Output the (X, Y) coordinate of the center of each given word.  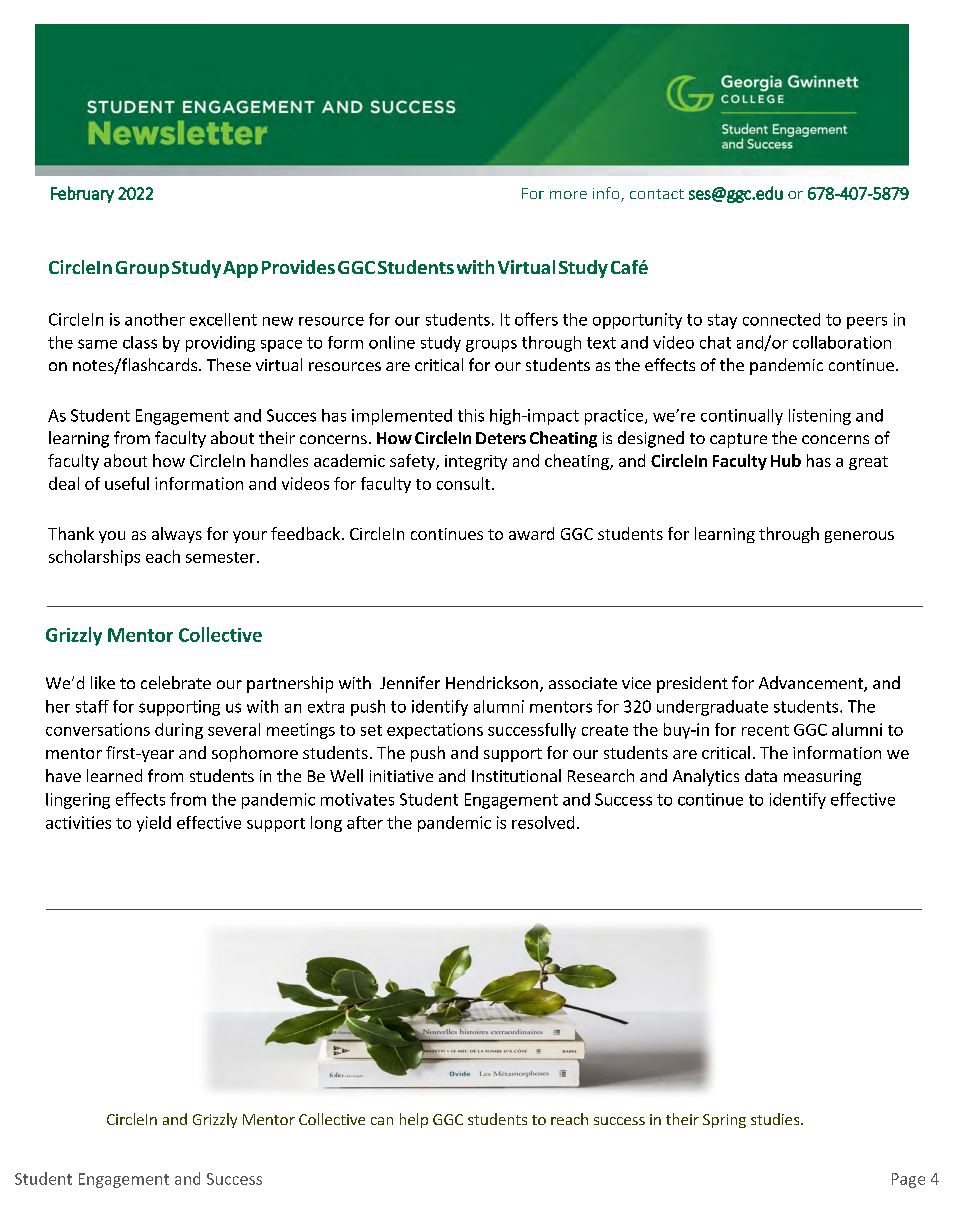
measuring (822, 778)
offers (536, 319)
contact (657, 194)
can (382, 1121)
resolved (543, 822)
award (531, 533)
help (414, 1120)
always (177, 535)
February (82, 194)
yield (154, 824)
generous (859, 537)
